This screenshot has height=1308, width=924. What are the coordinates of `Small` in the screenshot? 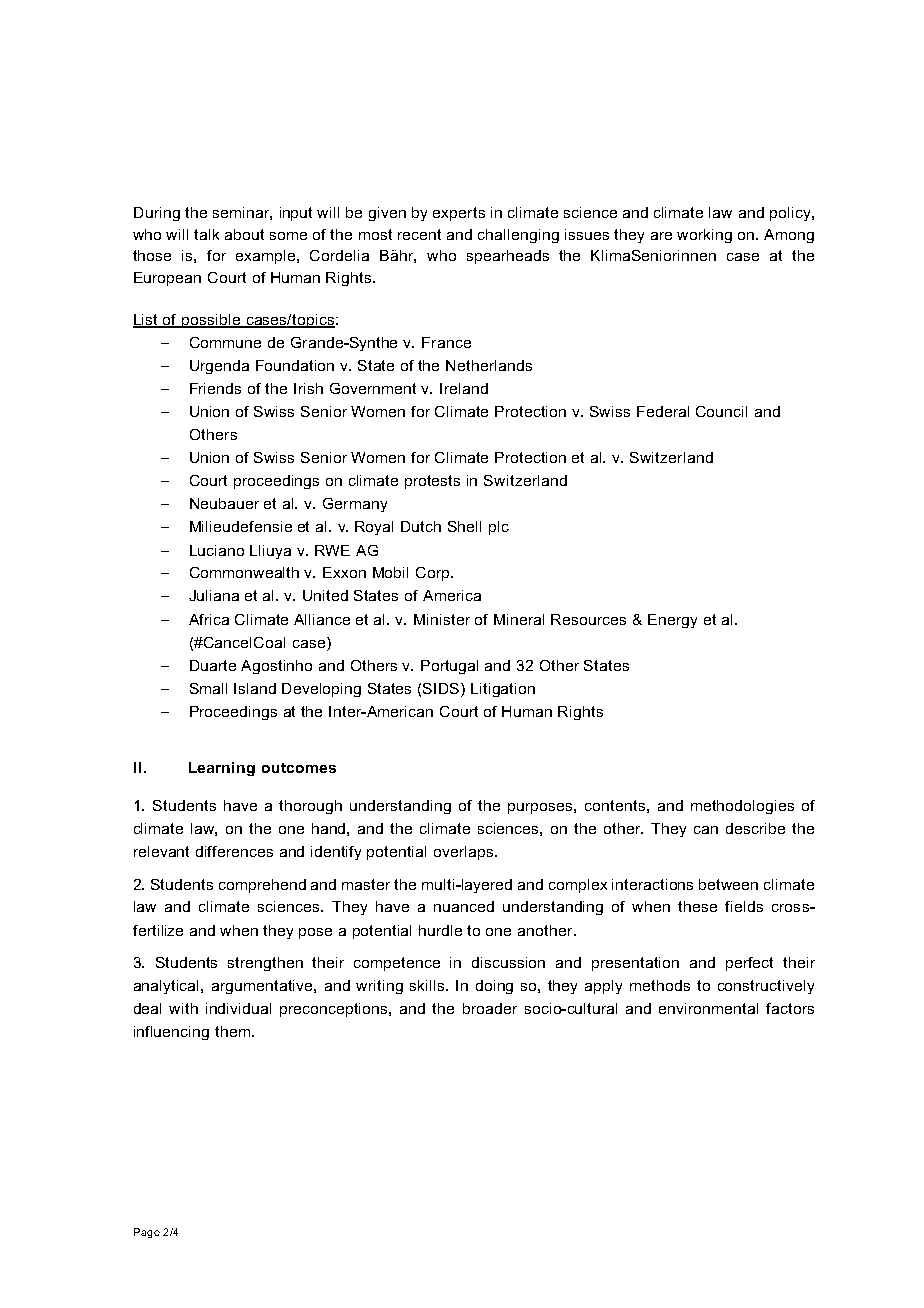 It's located at (208, 688).
